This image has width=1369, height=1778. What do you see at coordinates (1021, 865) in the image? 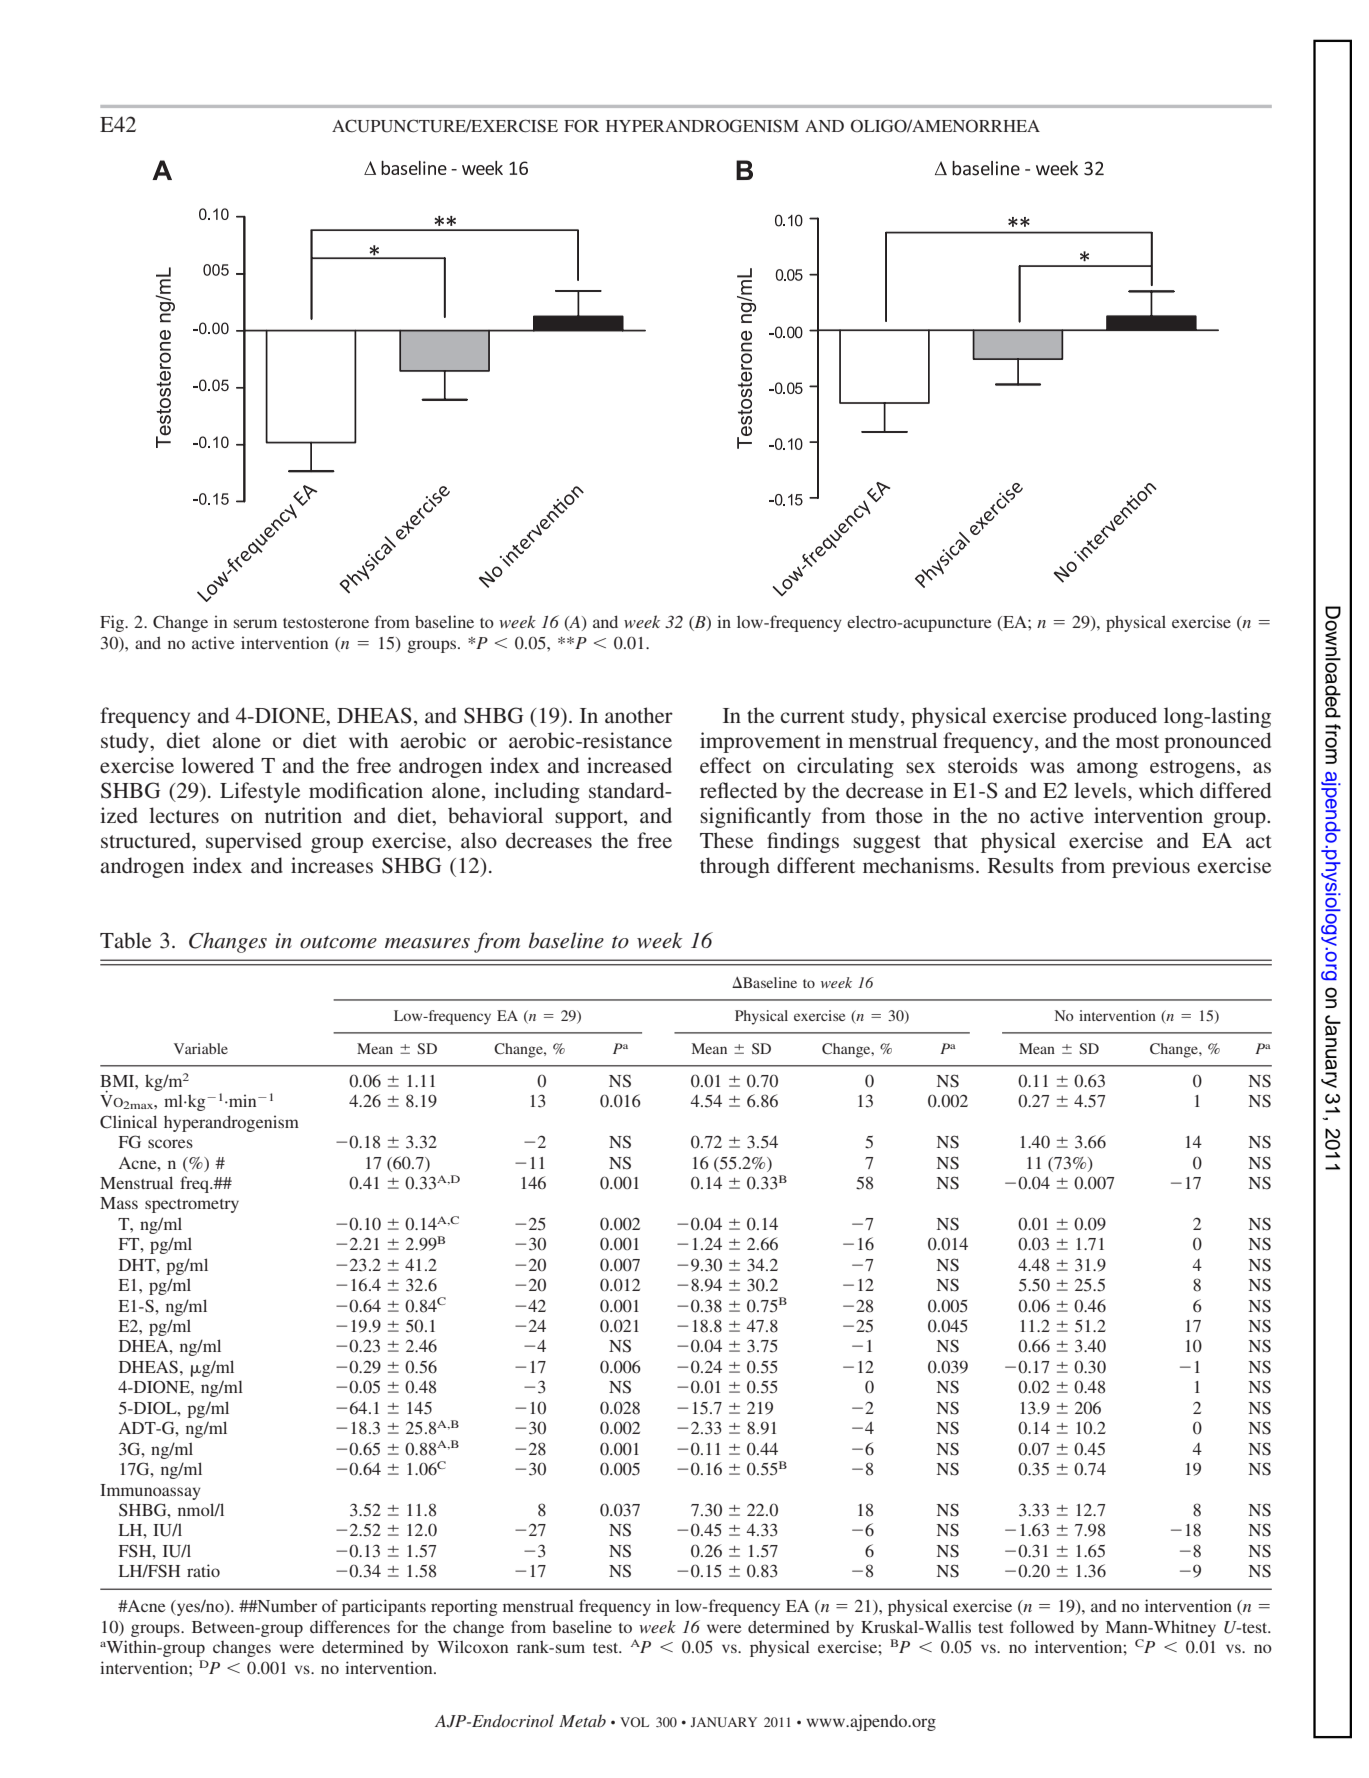
I see `Results` at bounding box center [1021, 865].
